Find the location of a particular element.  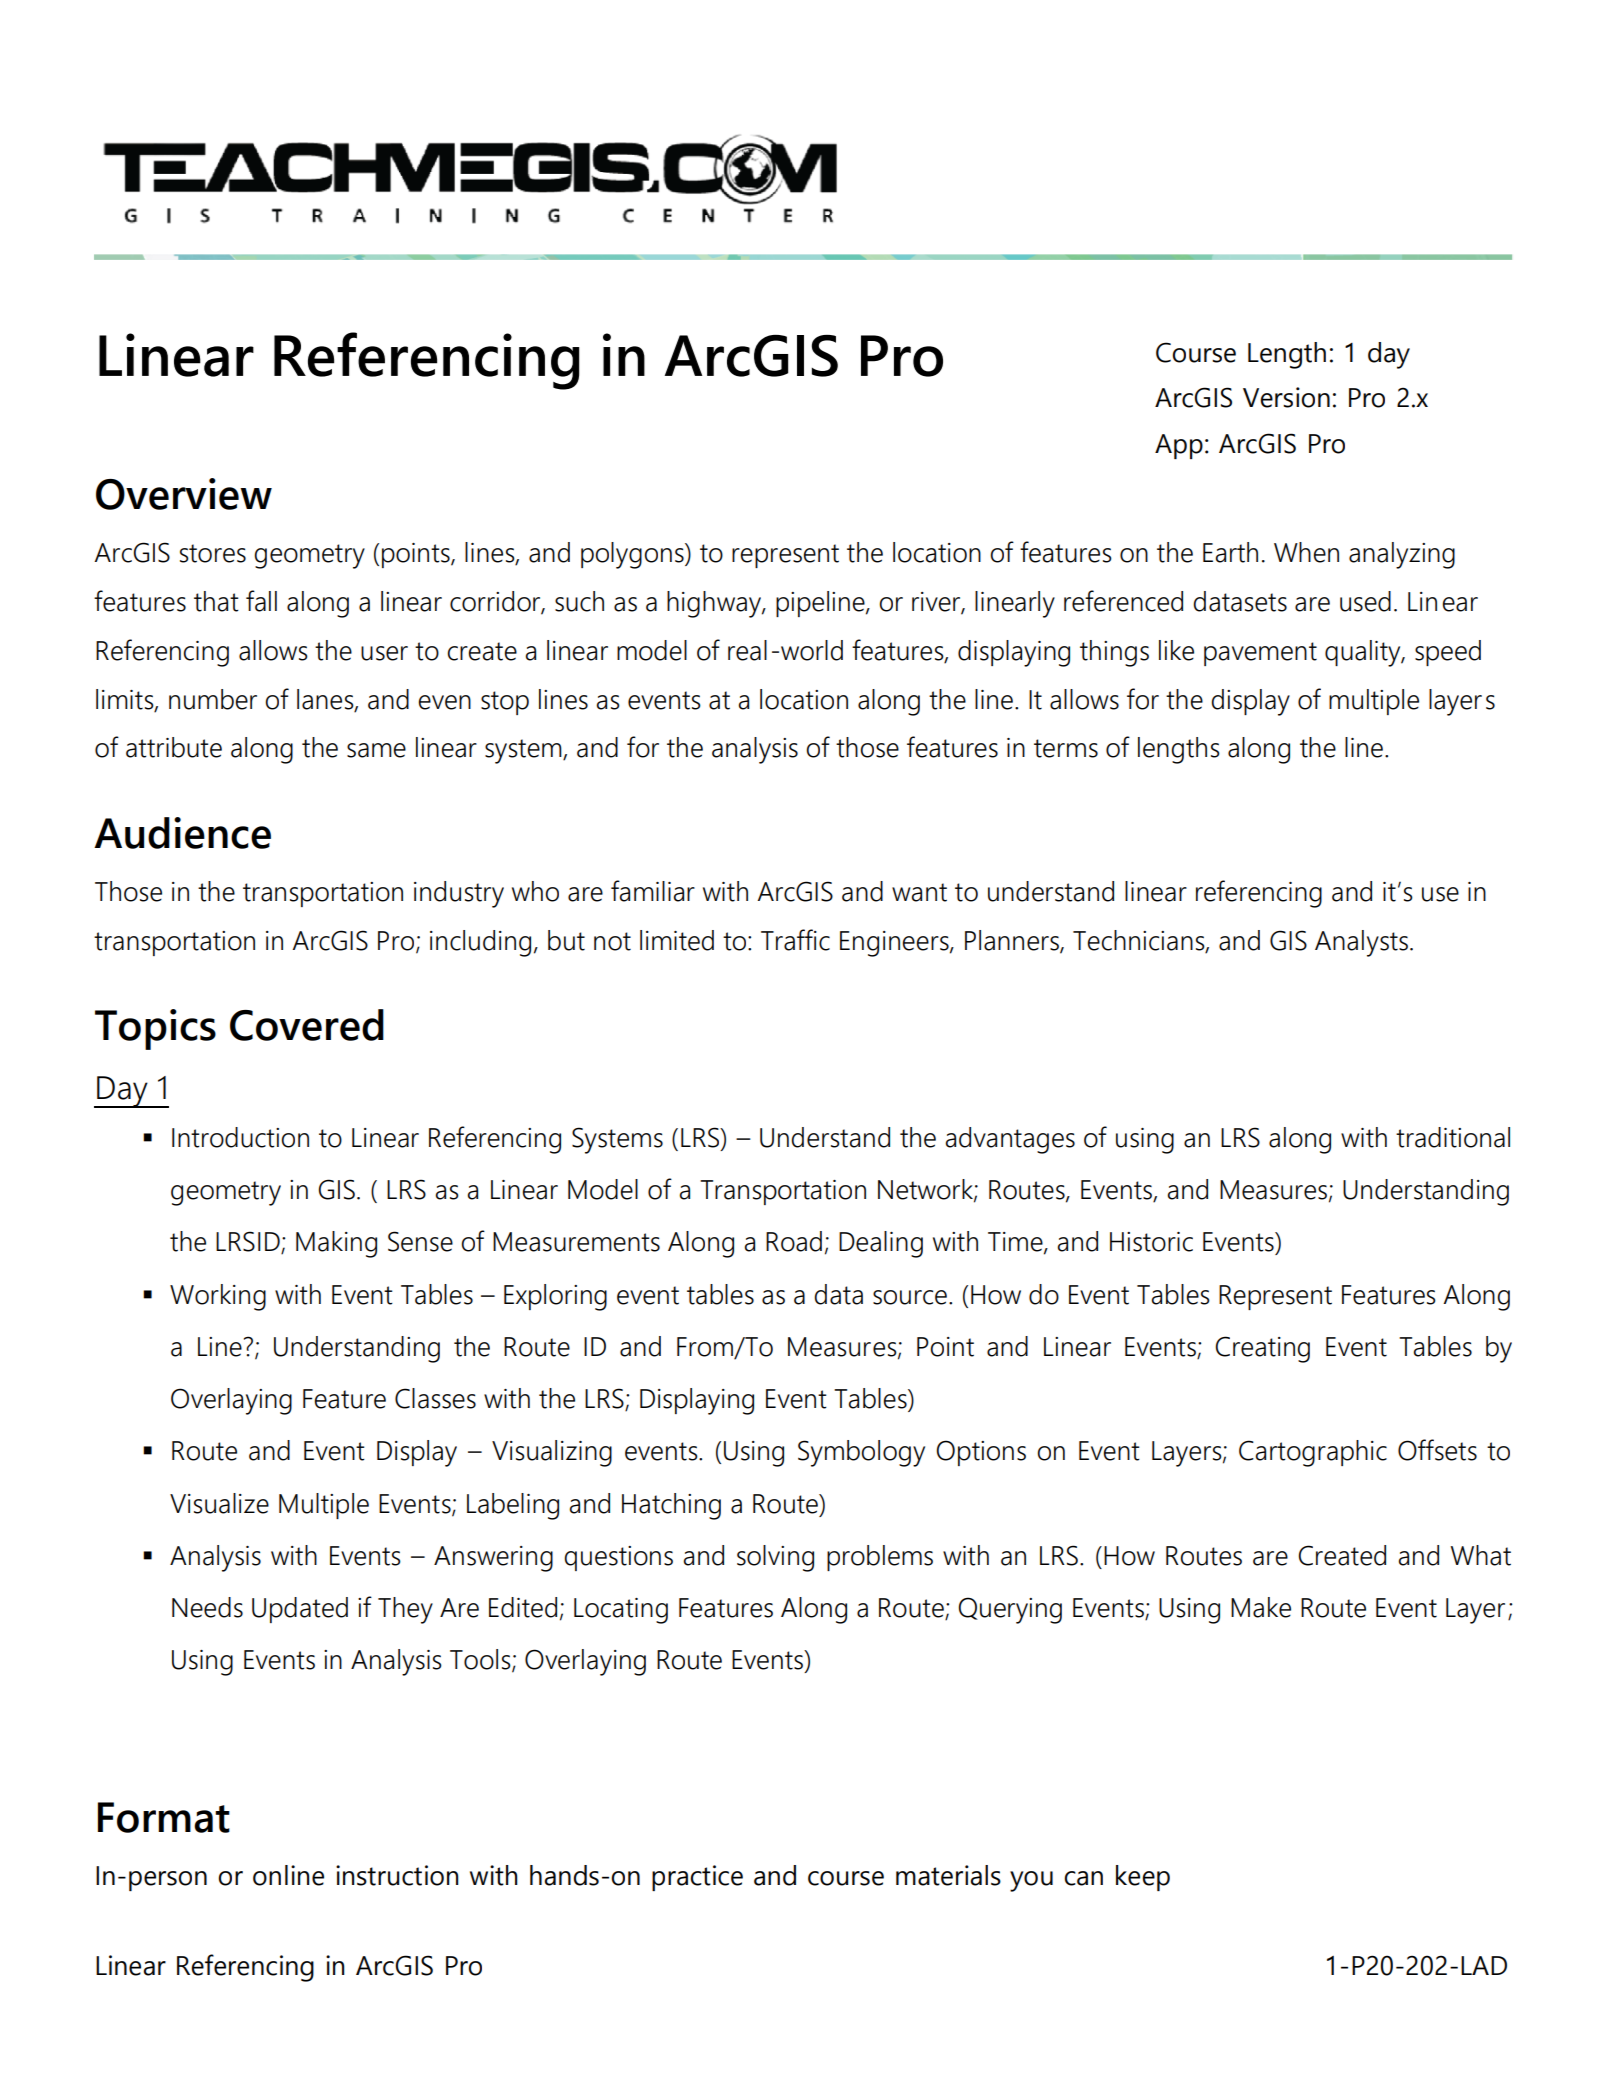

polygons is located at coordinates (633, 555).
